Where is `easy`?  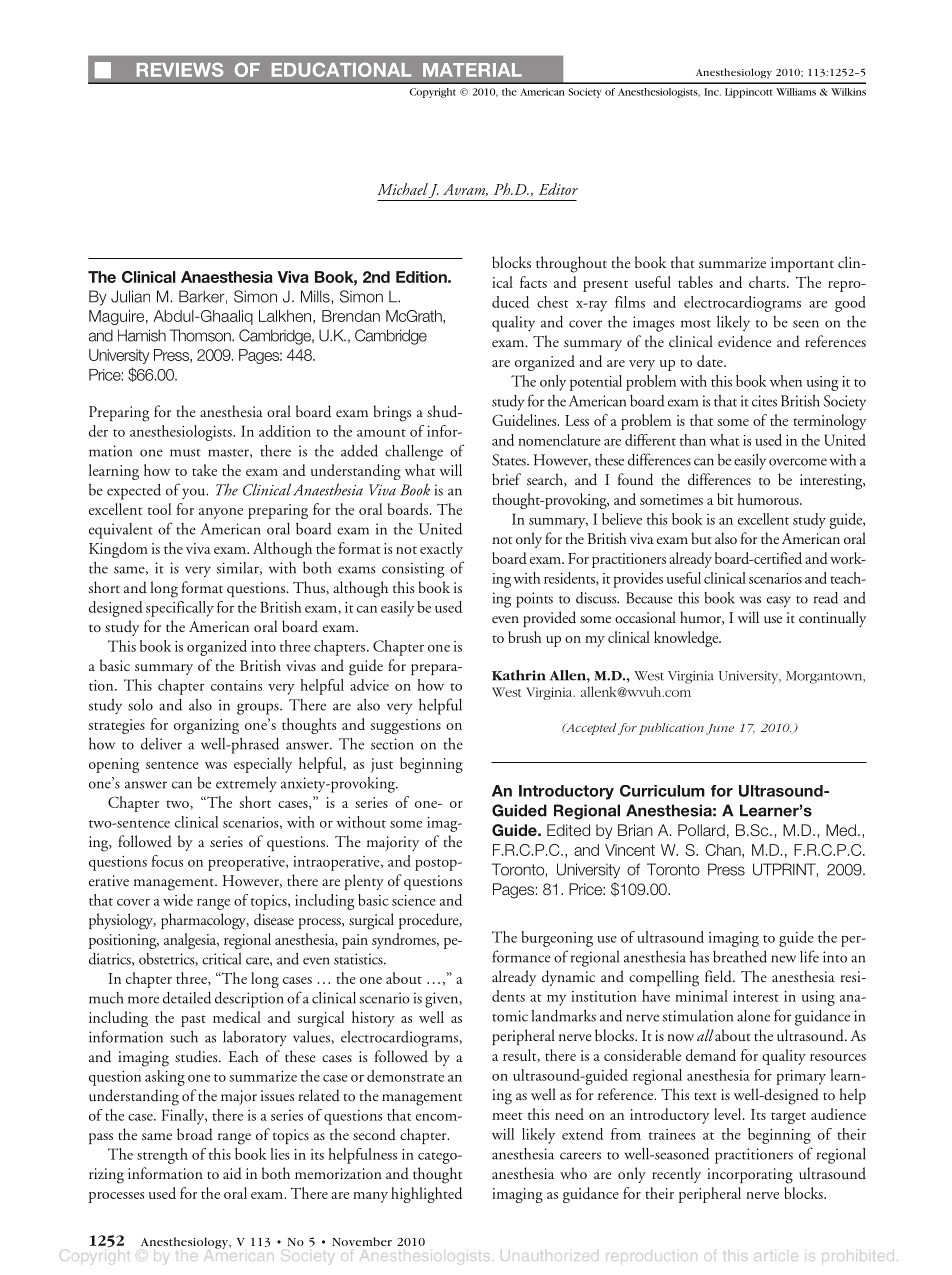
easy is located at coordinates (779, 601).
